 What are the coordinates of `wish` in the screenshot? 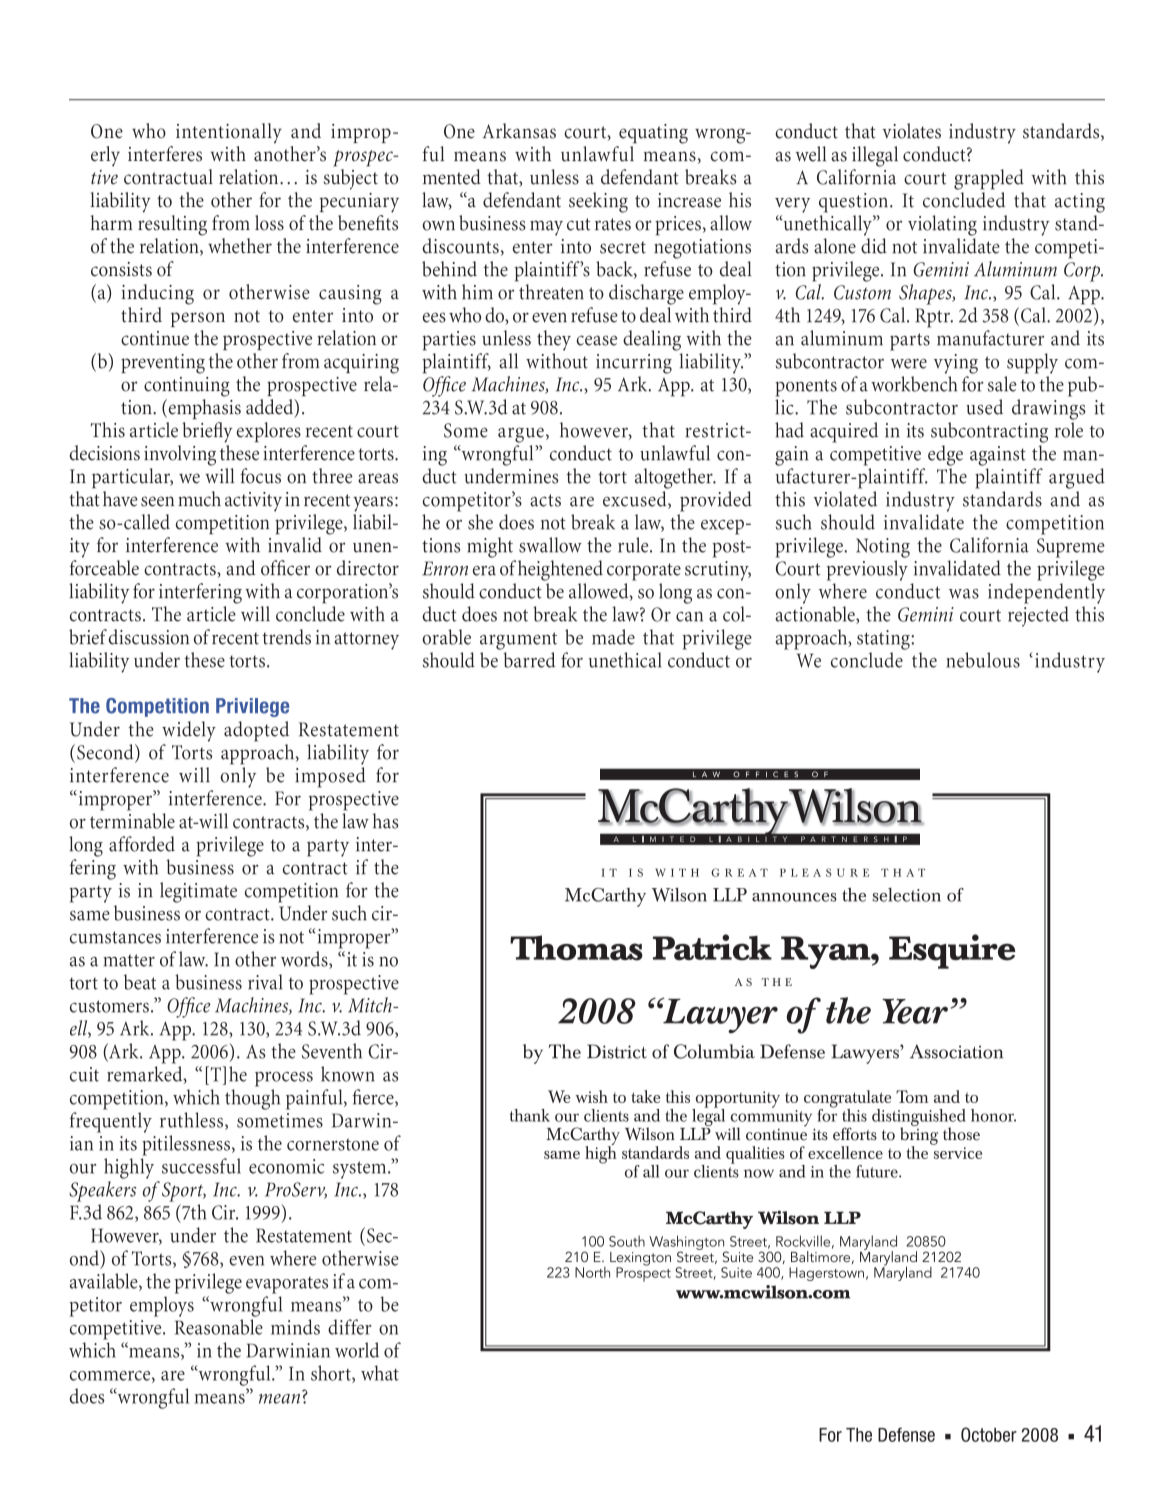 It's located at (592, 1096).
